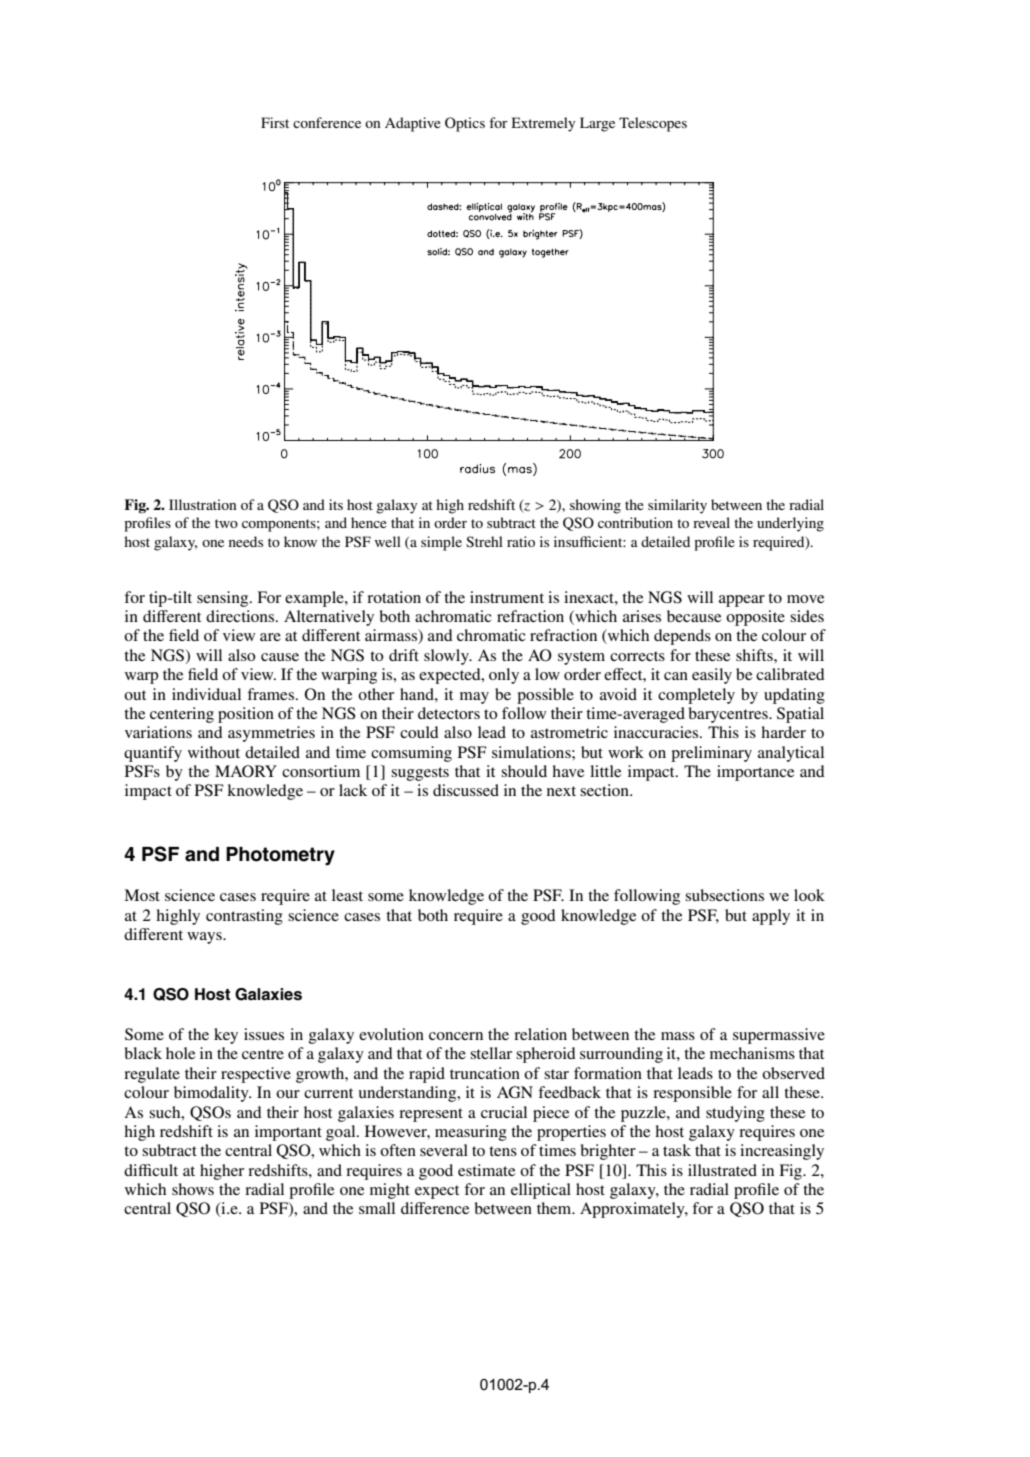  I want to click on illustrated, so click(722, 1170).
